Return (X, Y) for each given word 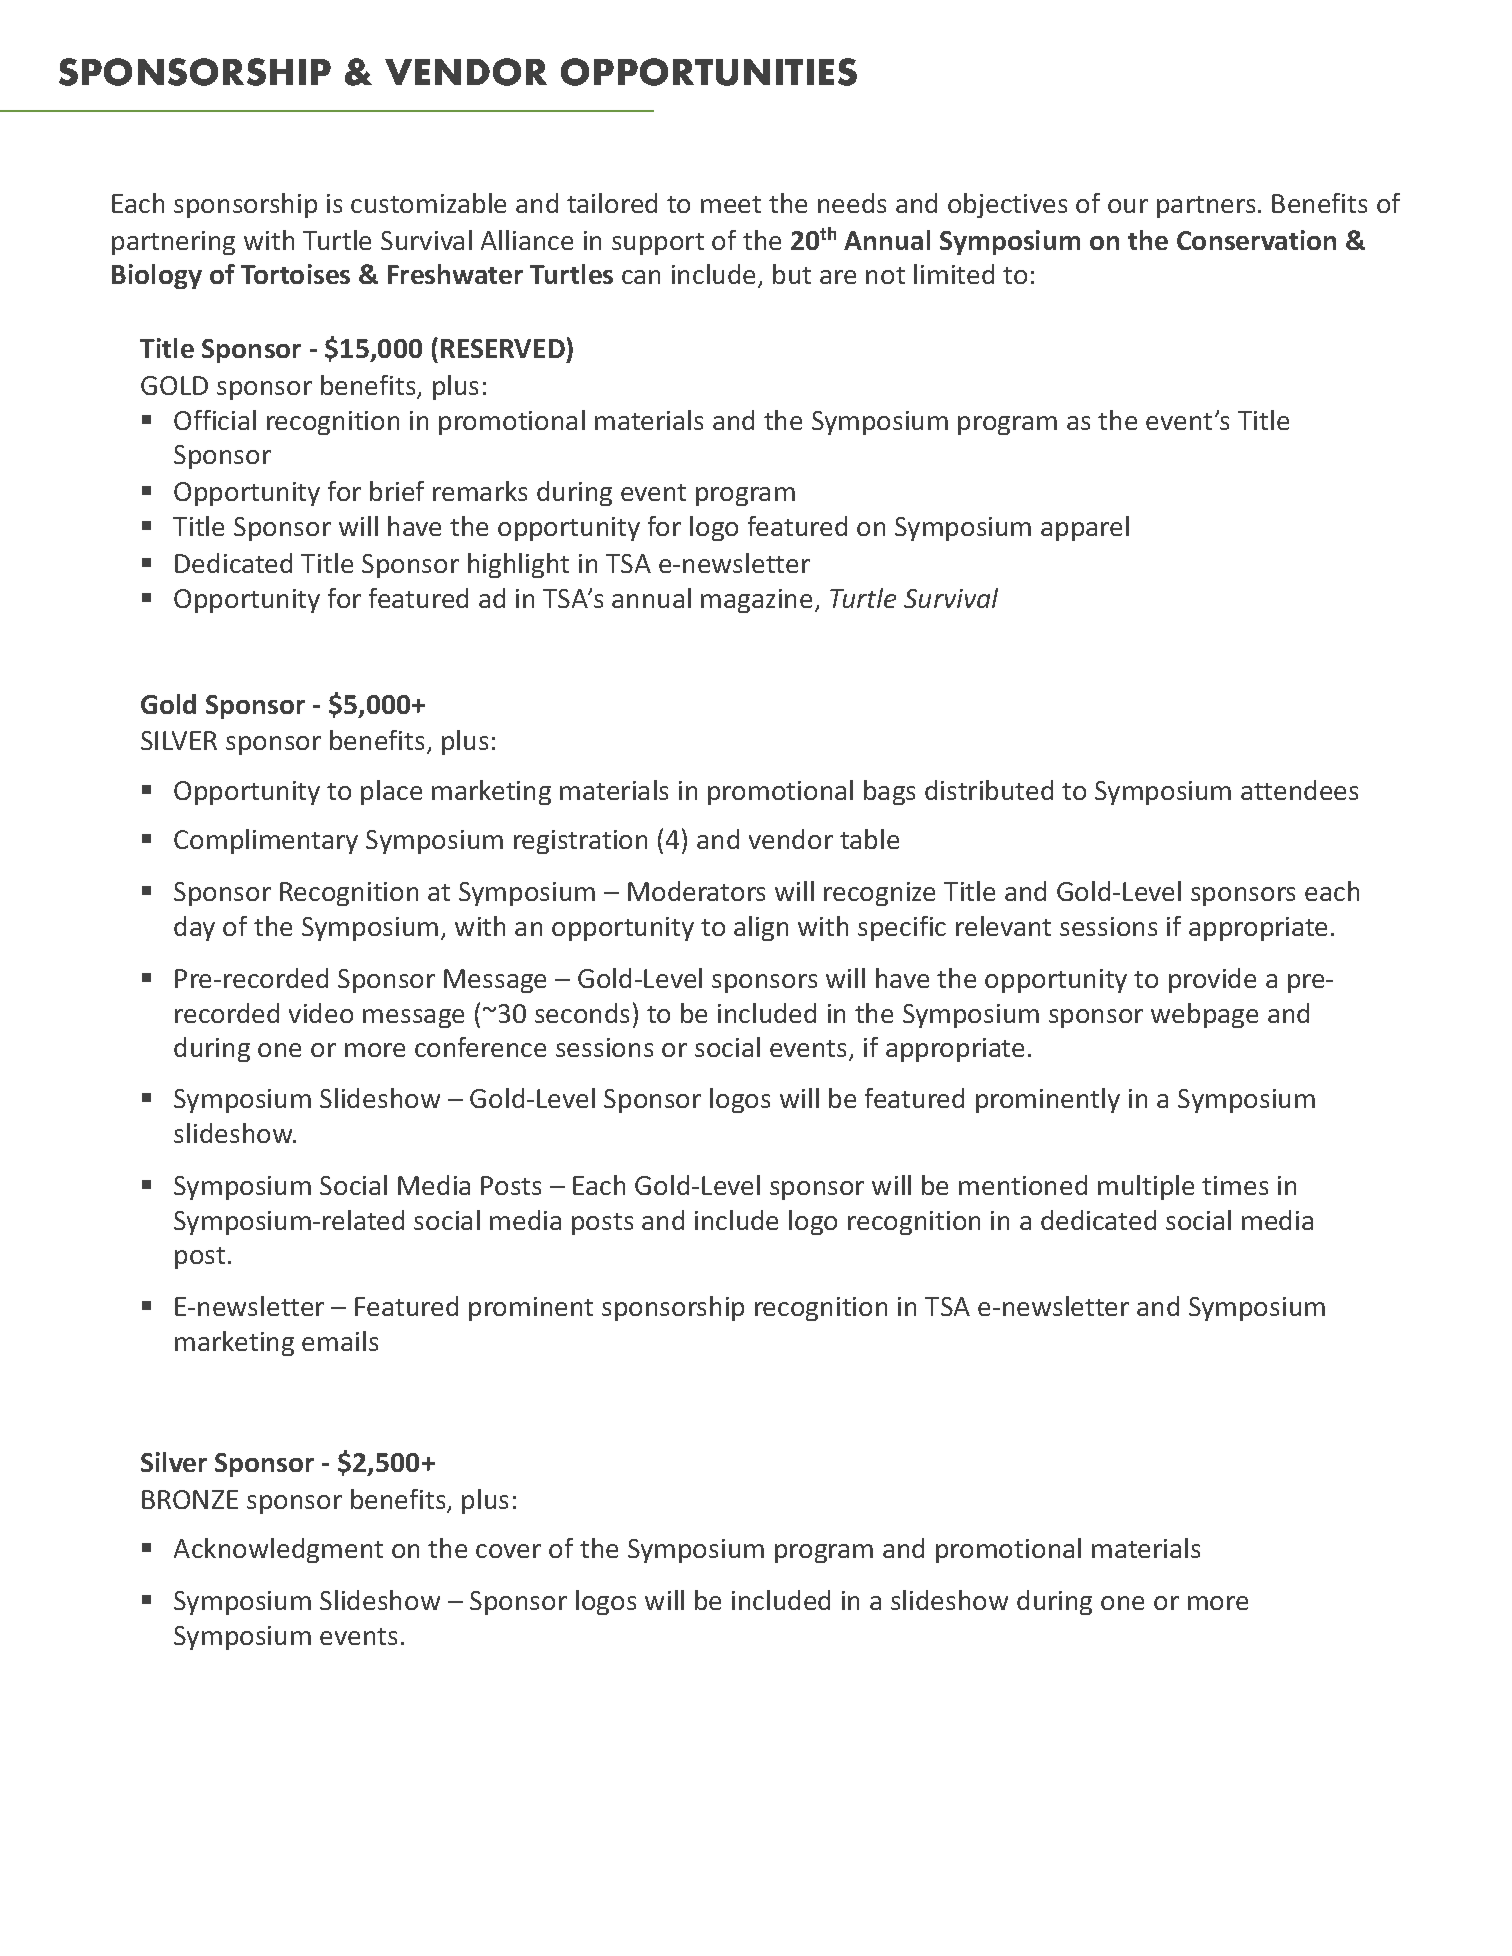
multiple (1146, 1187)
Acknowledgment (278, 1550)
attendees (1299, 790)
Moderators (696, 891)
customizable (428, 203)
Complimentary (266, 841)
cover (508, 1551)
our (1128, 206)
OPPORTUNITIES (709, 72)
